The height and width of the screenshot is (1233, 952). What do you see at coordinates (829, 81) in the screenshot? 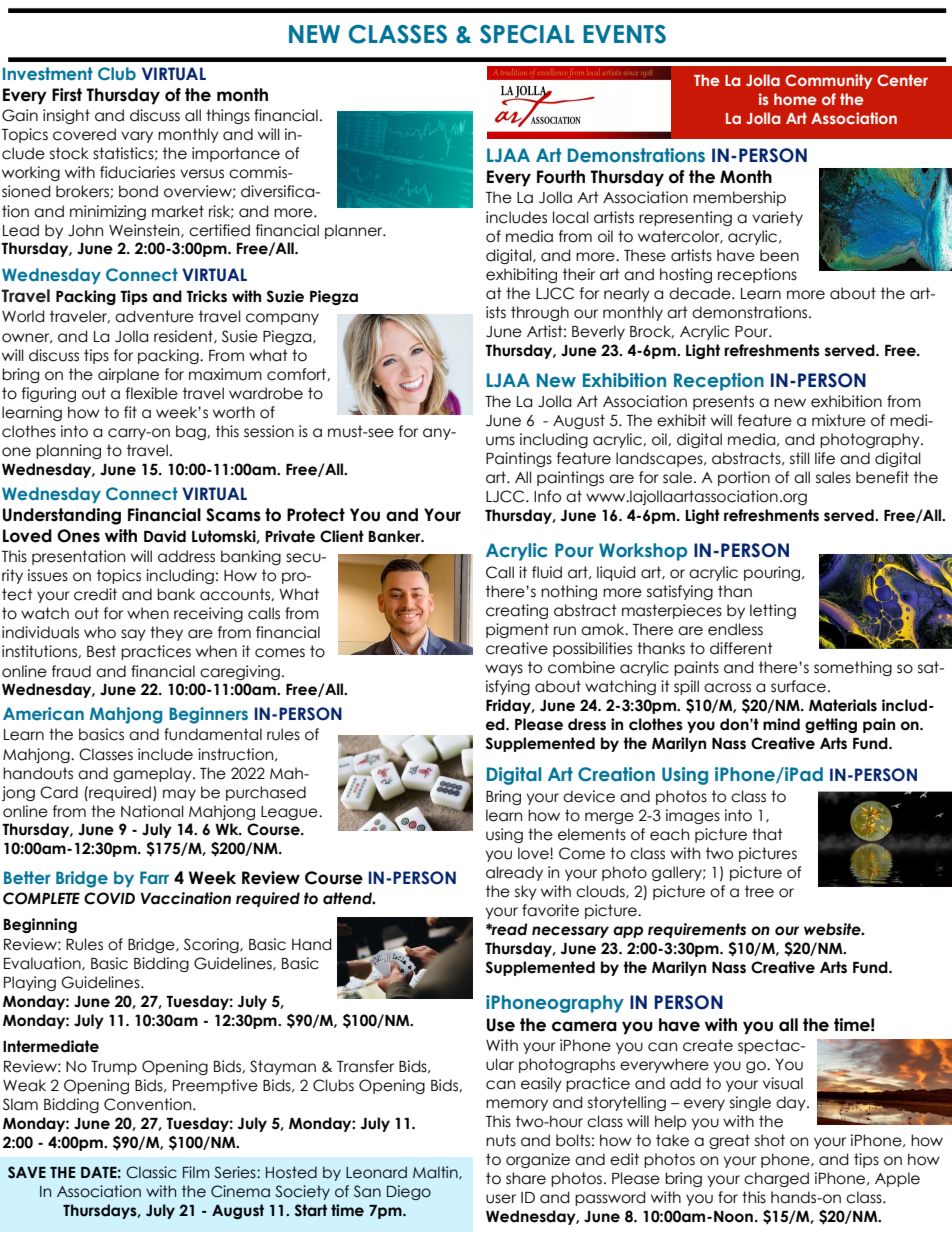
I see `Community` at bounding box center [829, 81].
